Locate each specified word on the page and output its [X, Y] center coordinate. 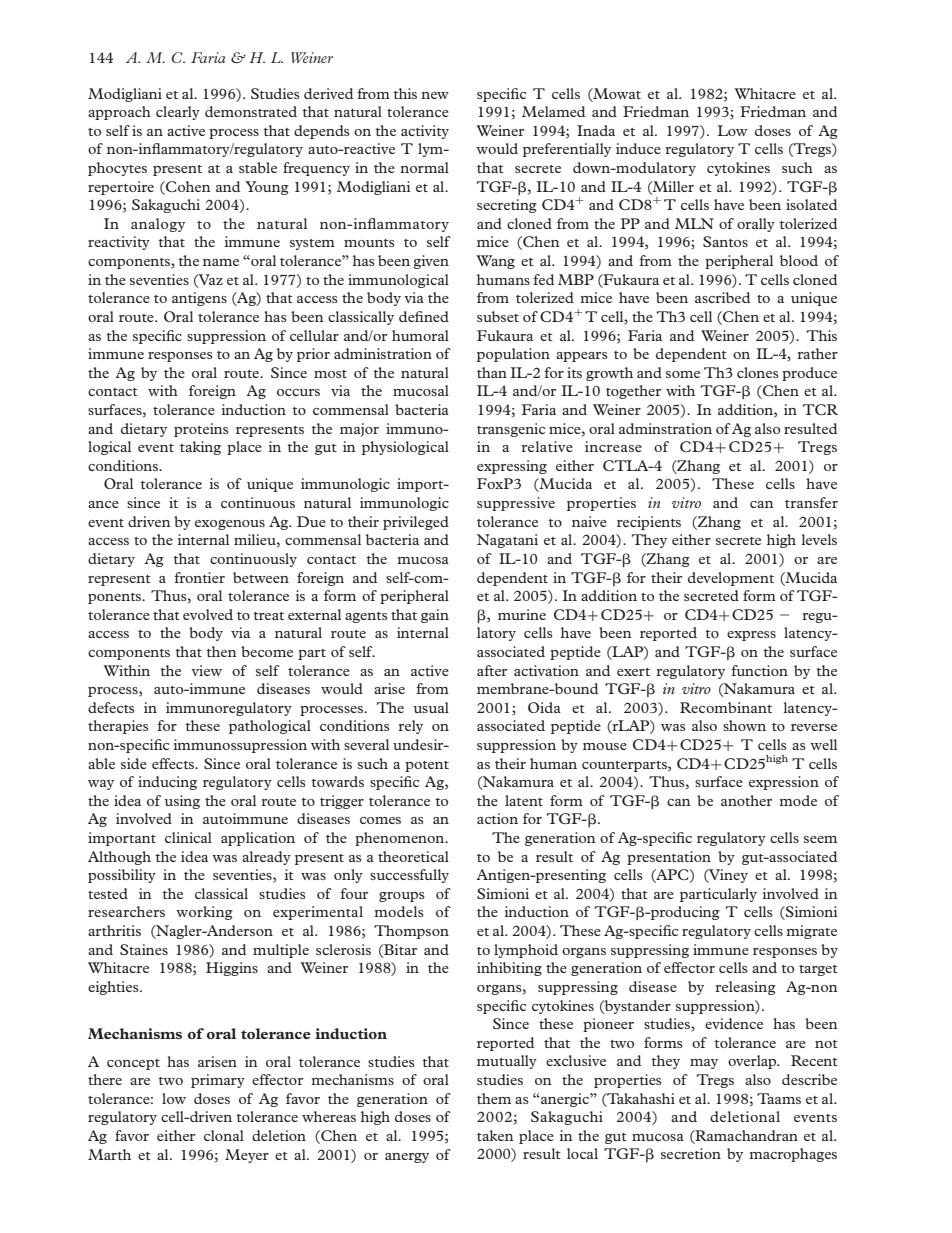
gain [435, 616]
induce [638, 148]
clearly [178, 113]
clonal [224, 1135]
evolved [208, 614]
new [435, 95]
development [731, 579]
